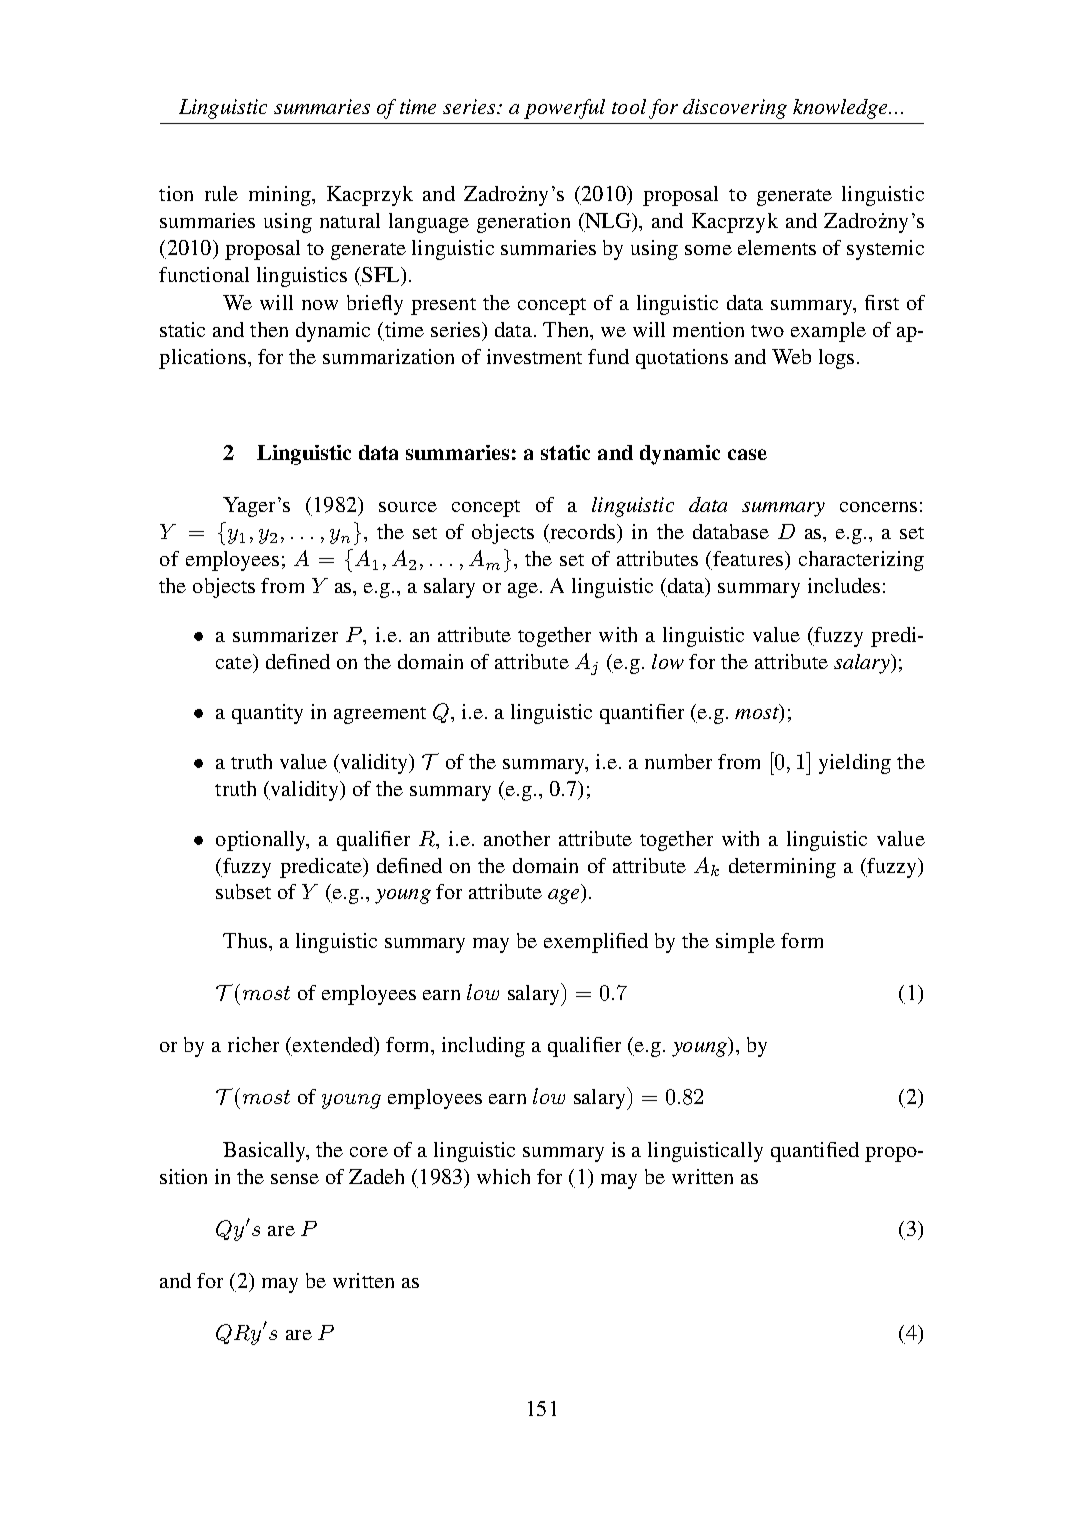 The width and height of the screenshot is (1084, 1531). What do you see at coordinates (564, 109) in the screenshot?
I see `powerful` at bounding box center [564, 109].
